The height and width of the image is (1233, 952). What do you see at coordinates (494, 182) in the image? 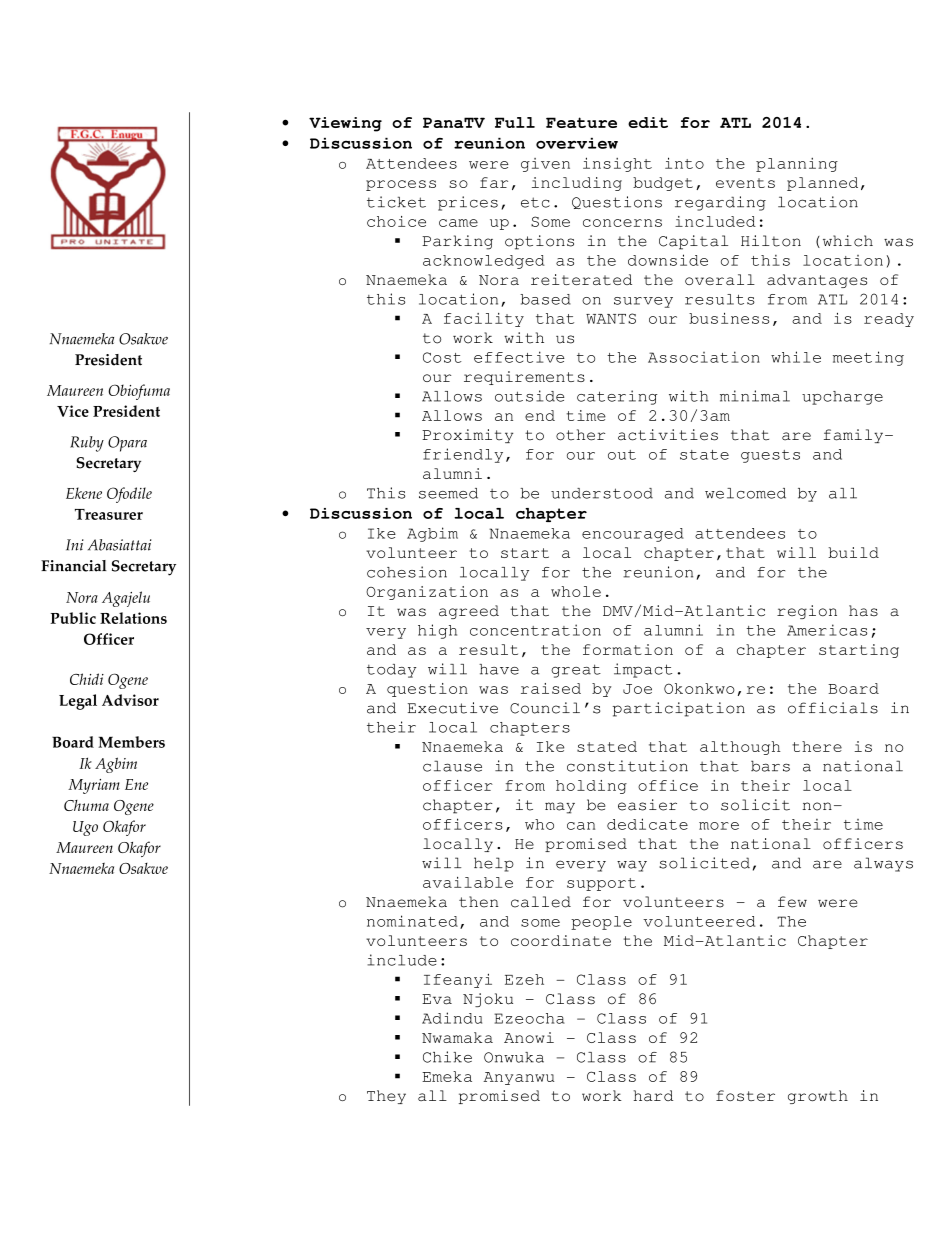
I see `far` at bounding box center [494, 182].
